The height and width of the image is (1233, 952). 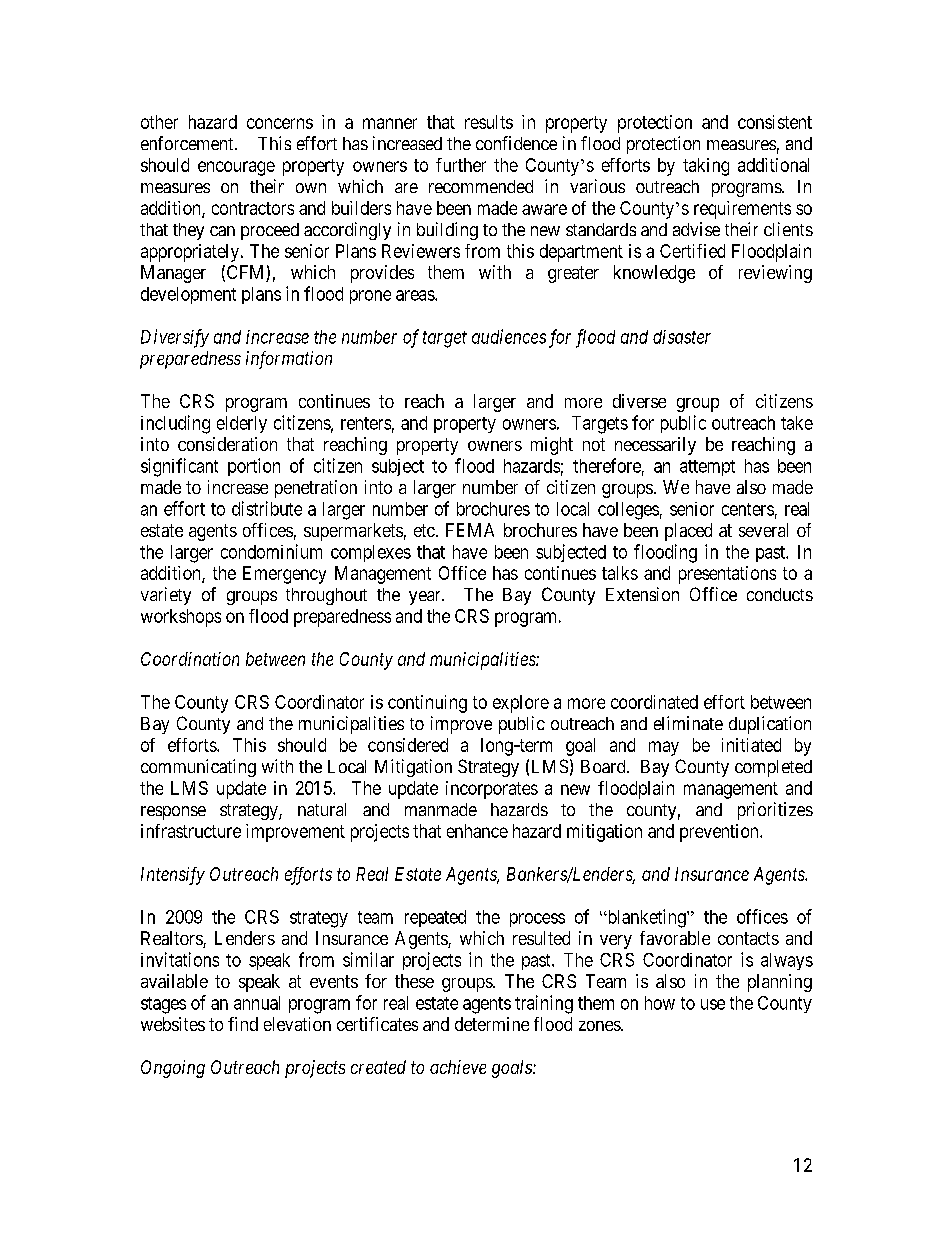 I want to click on find, so click(x=243, y=1024).
